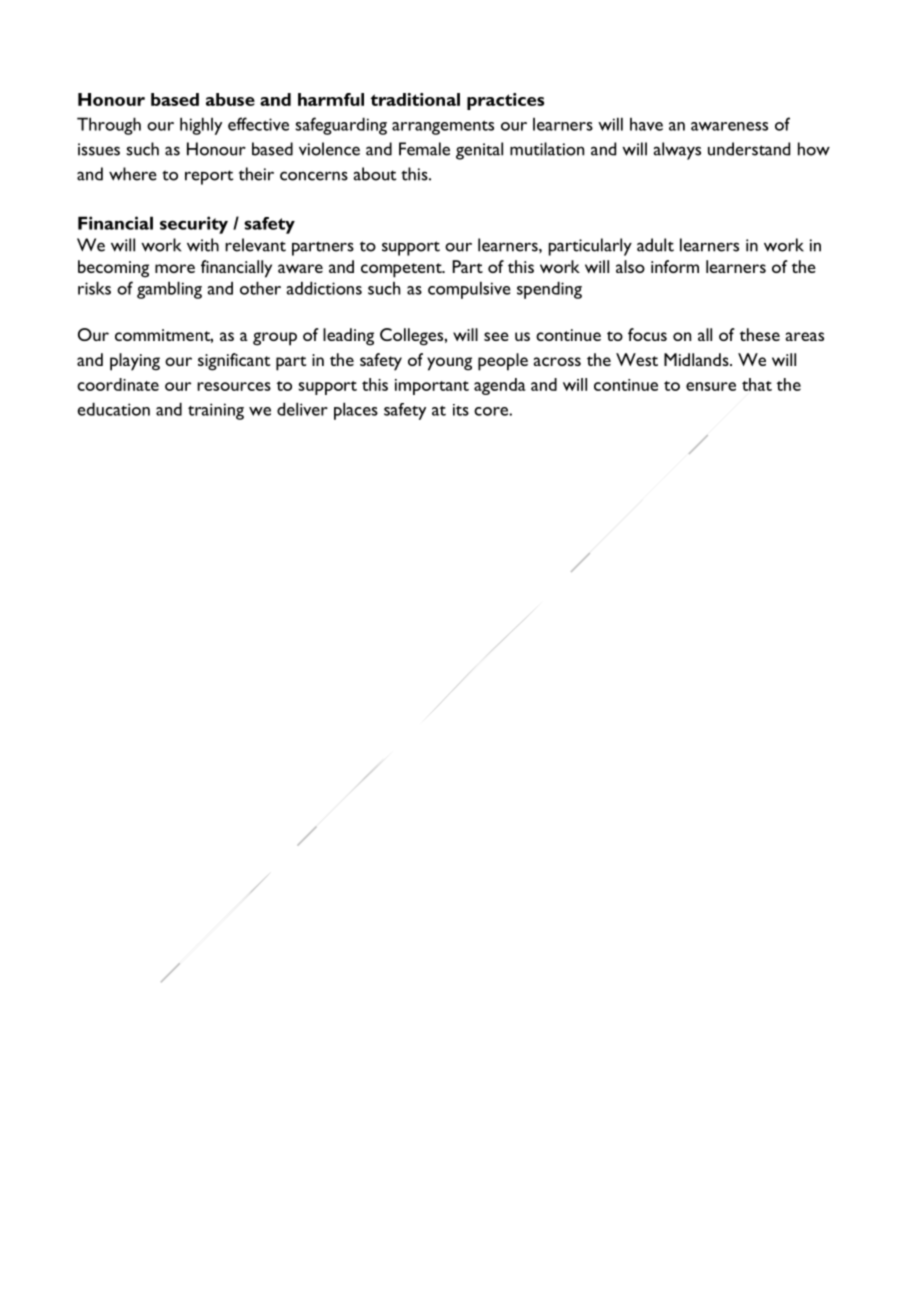 The height and width of the screenshot is (1307, 924). I want to click on training, so click(216, 411).
